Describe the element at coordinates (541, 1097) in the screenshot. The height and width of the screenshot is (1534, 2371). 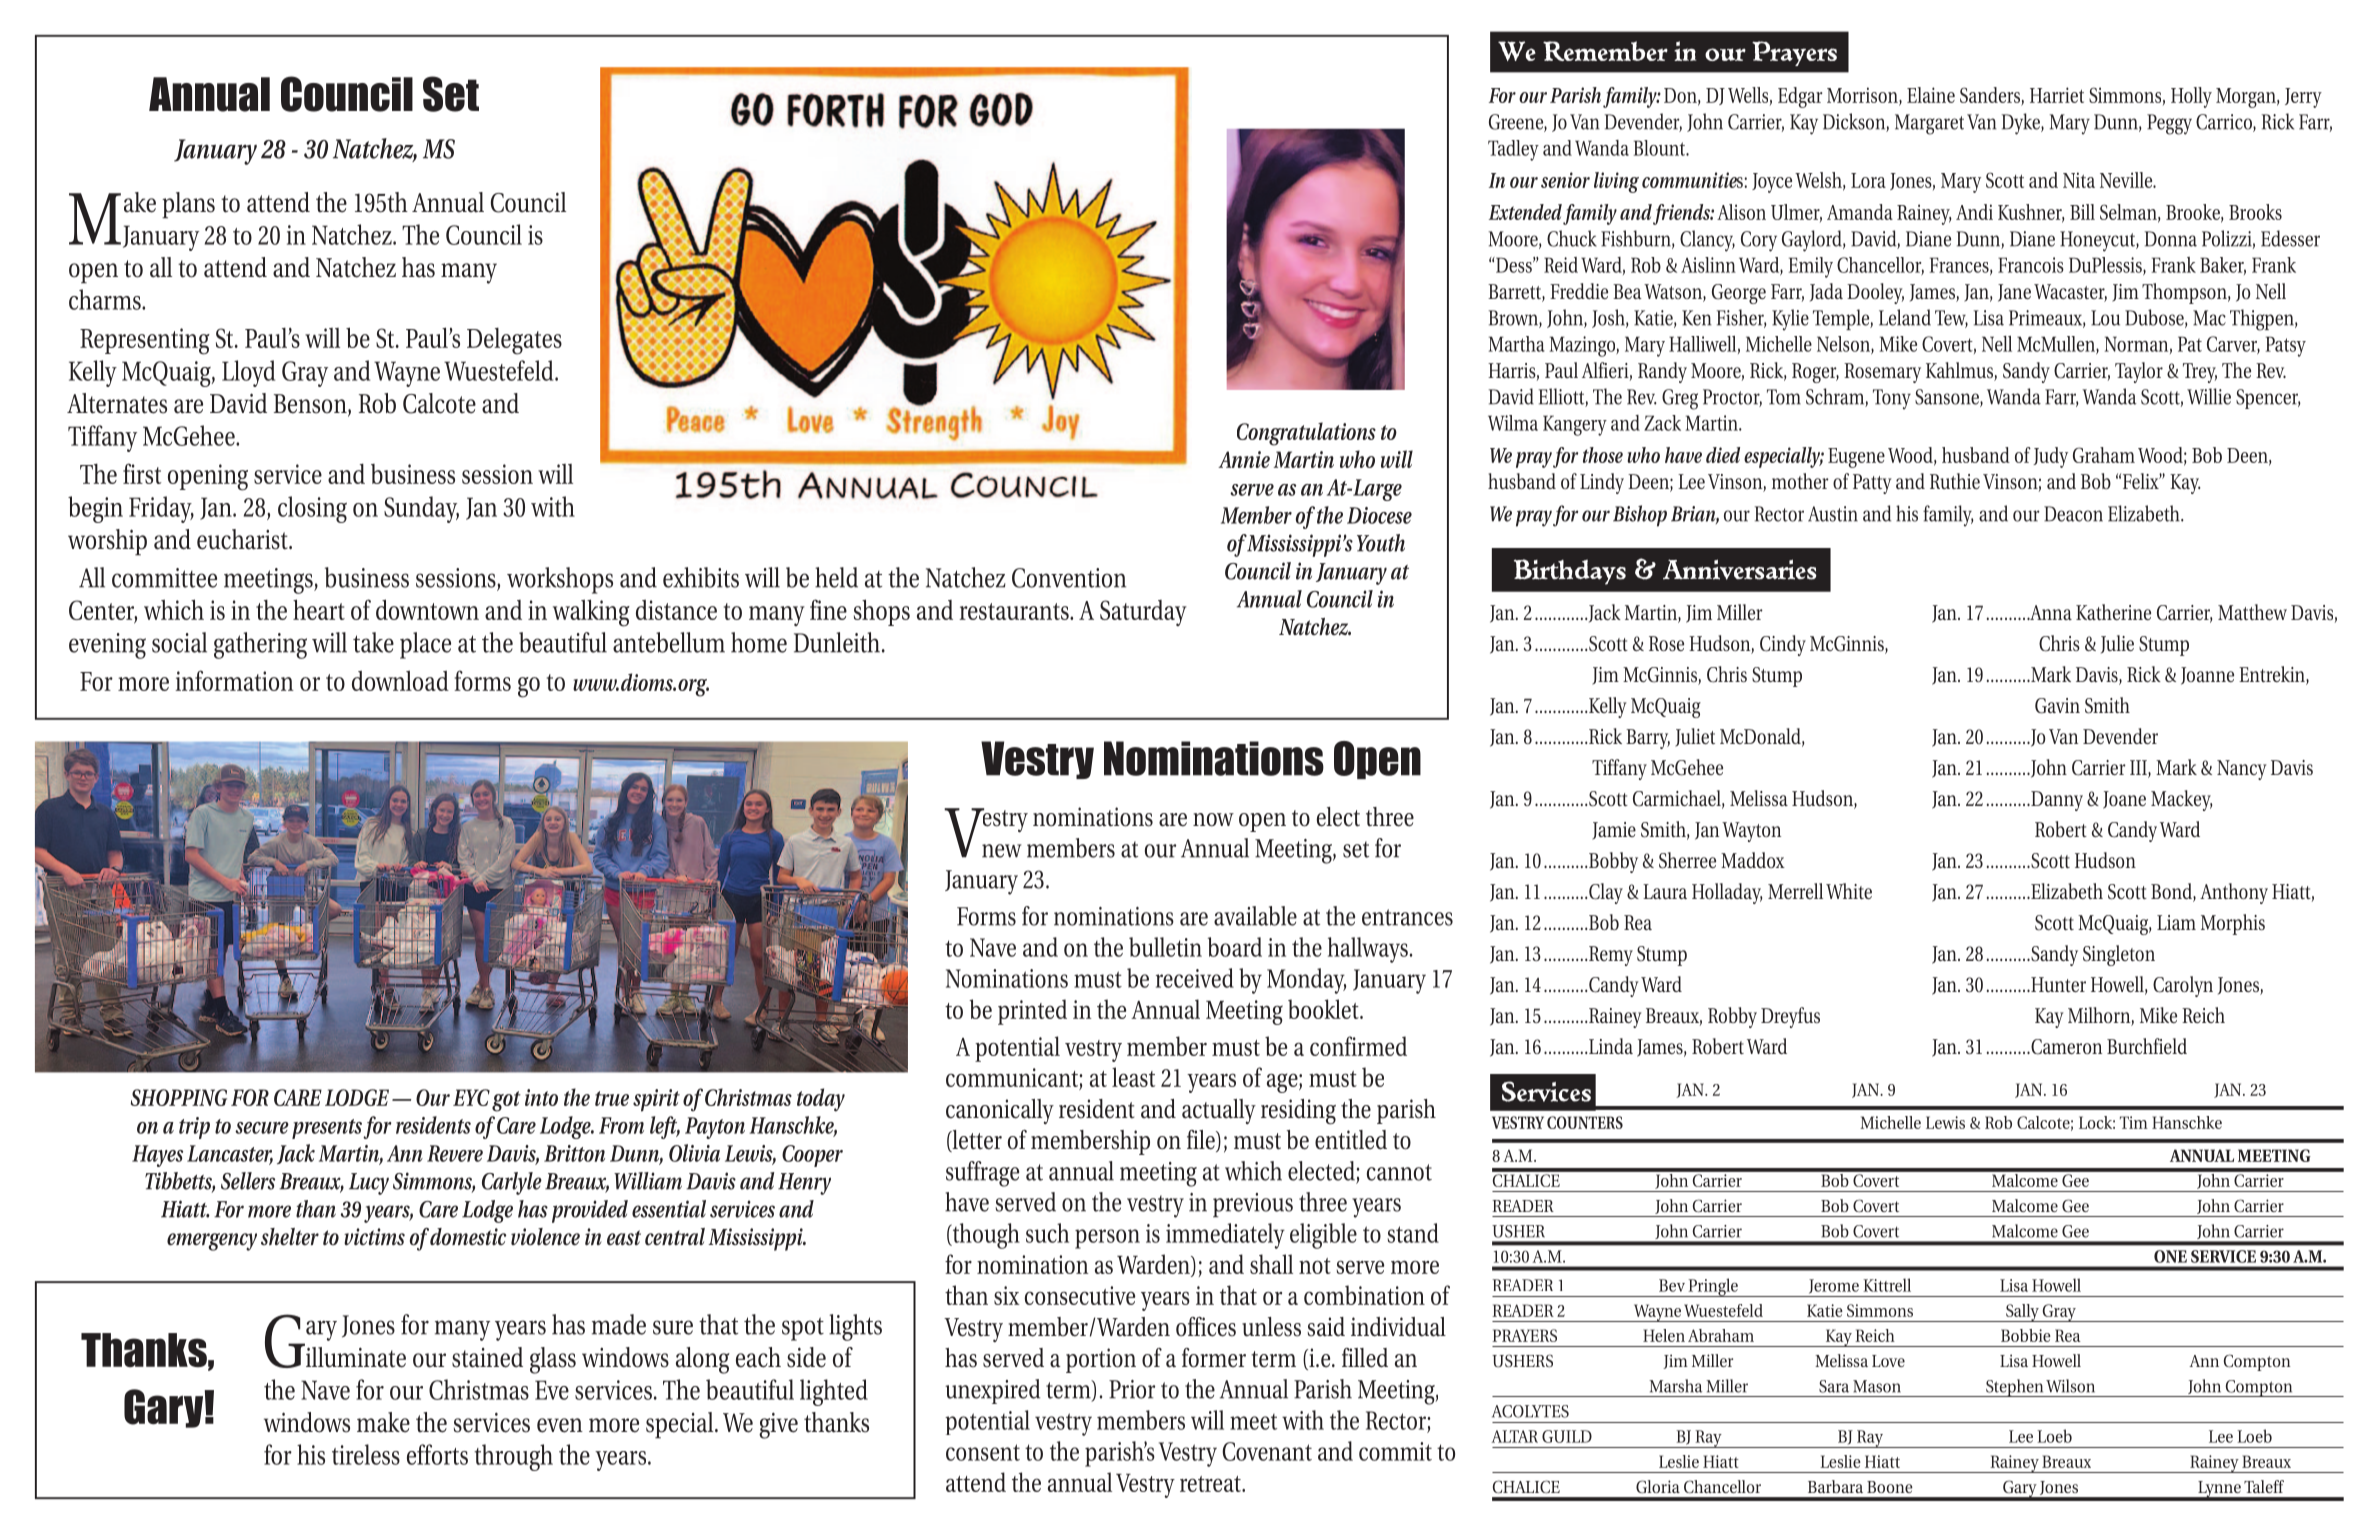
I see `into` at that location.
